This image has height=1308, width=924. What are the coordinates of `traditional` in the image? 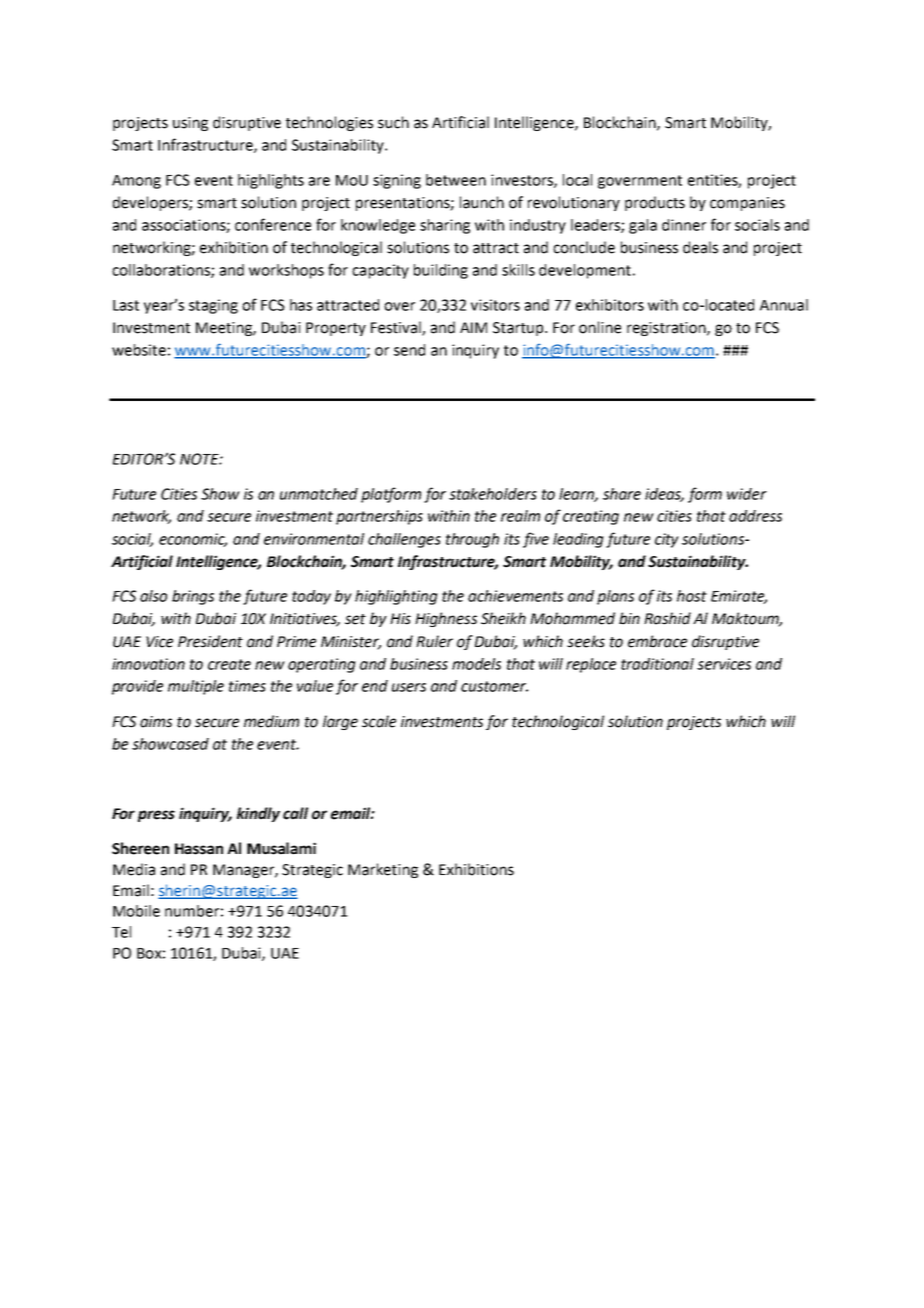 It's located at (657, 664).
